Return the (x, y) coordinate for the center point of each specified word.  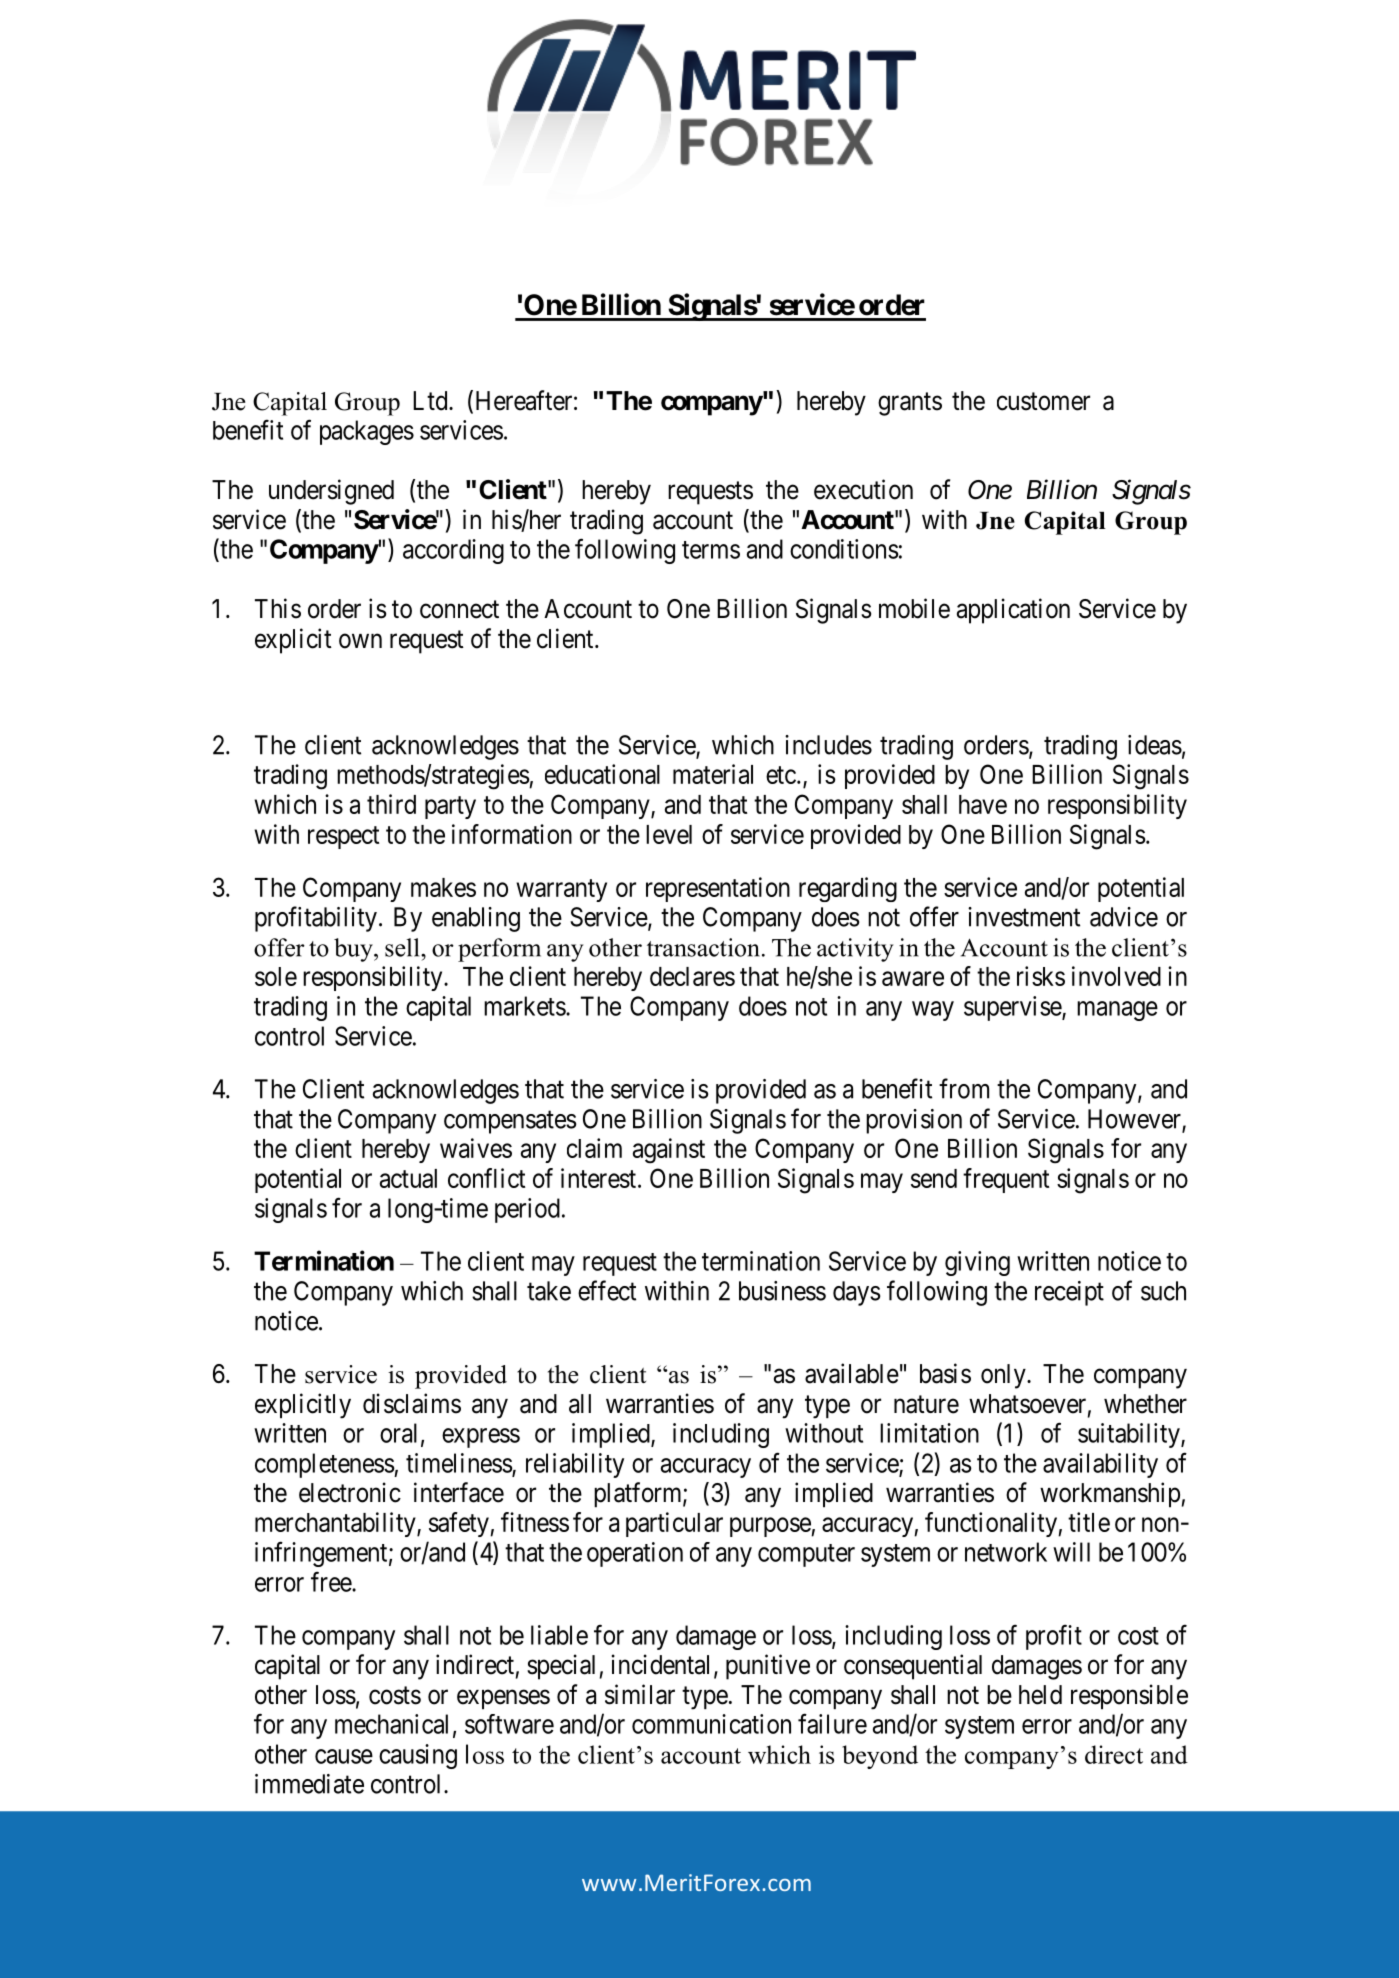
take (549, 1291)
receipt (1069, 1293)
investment (1024, 917)
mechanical (391, 1724)
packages (367, 432)
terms (711, 550)
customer (1043, 401)
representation (718, 889)
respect (343, 837)
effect (607, 1290)
